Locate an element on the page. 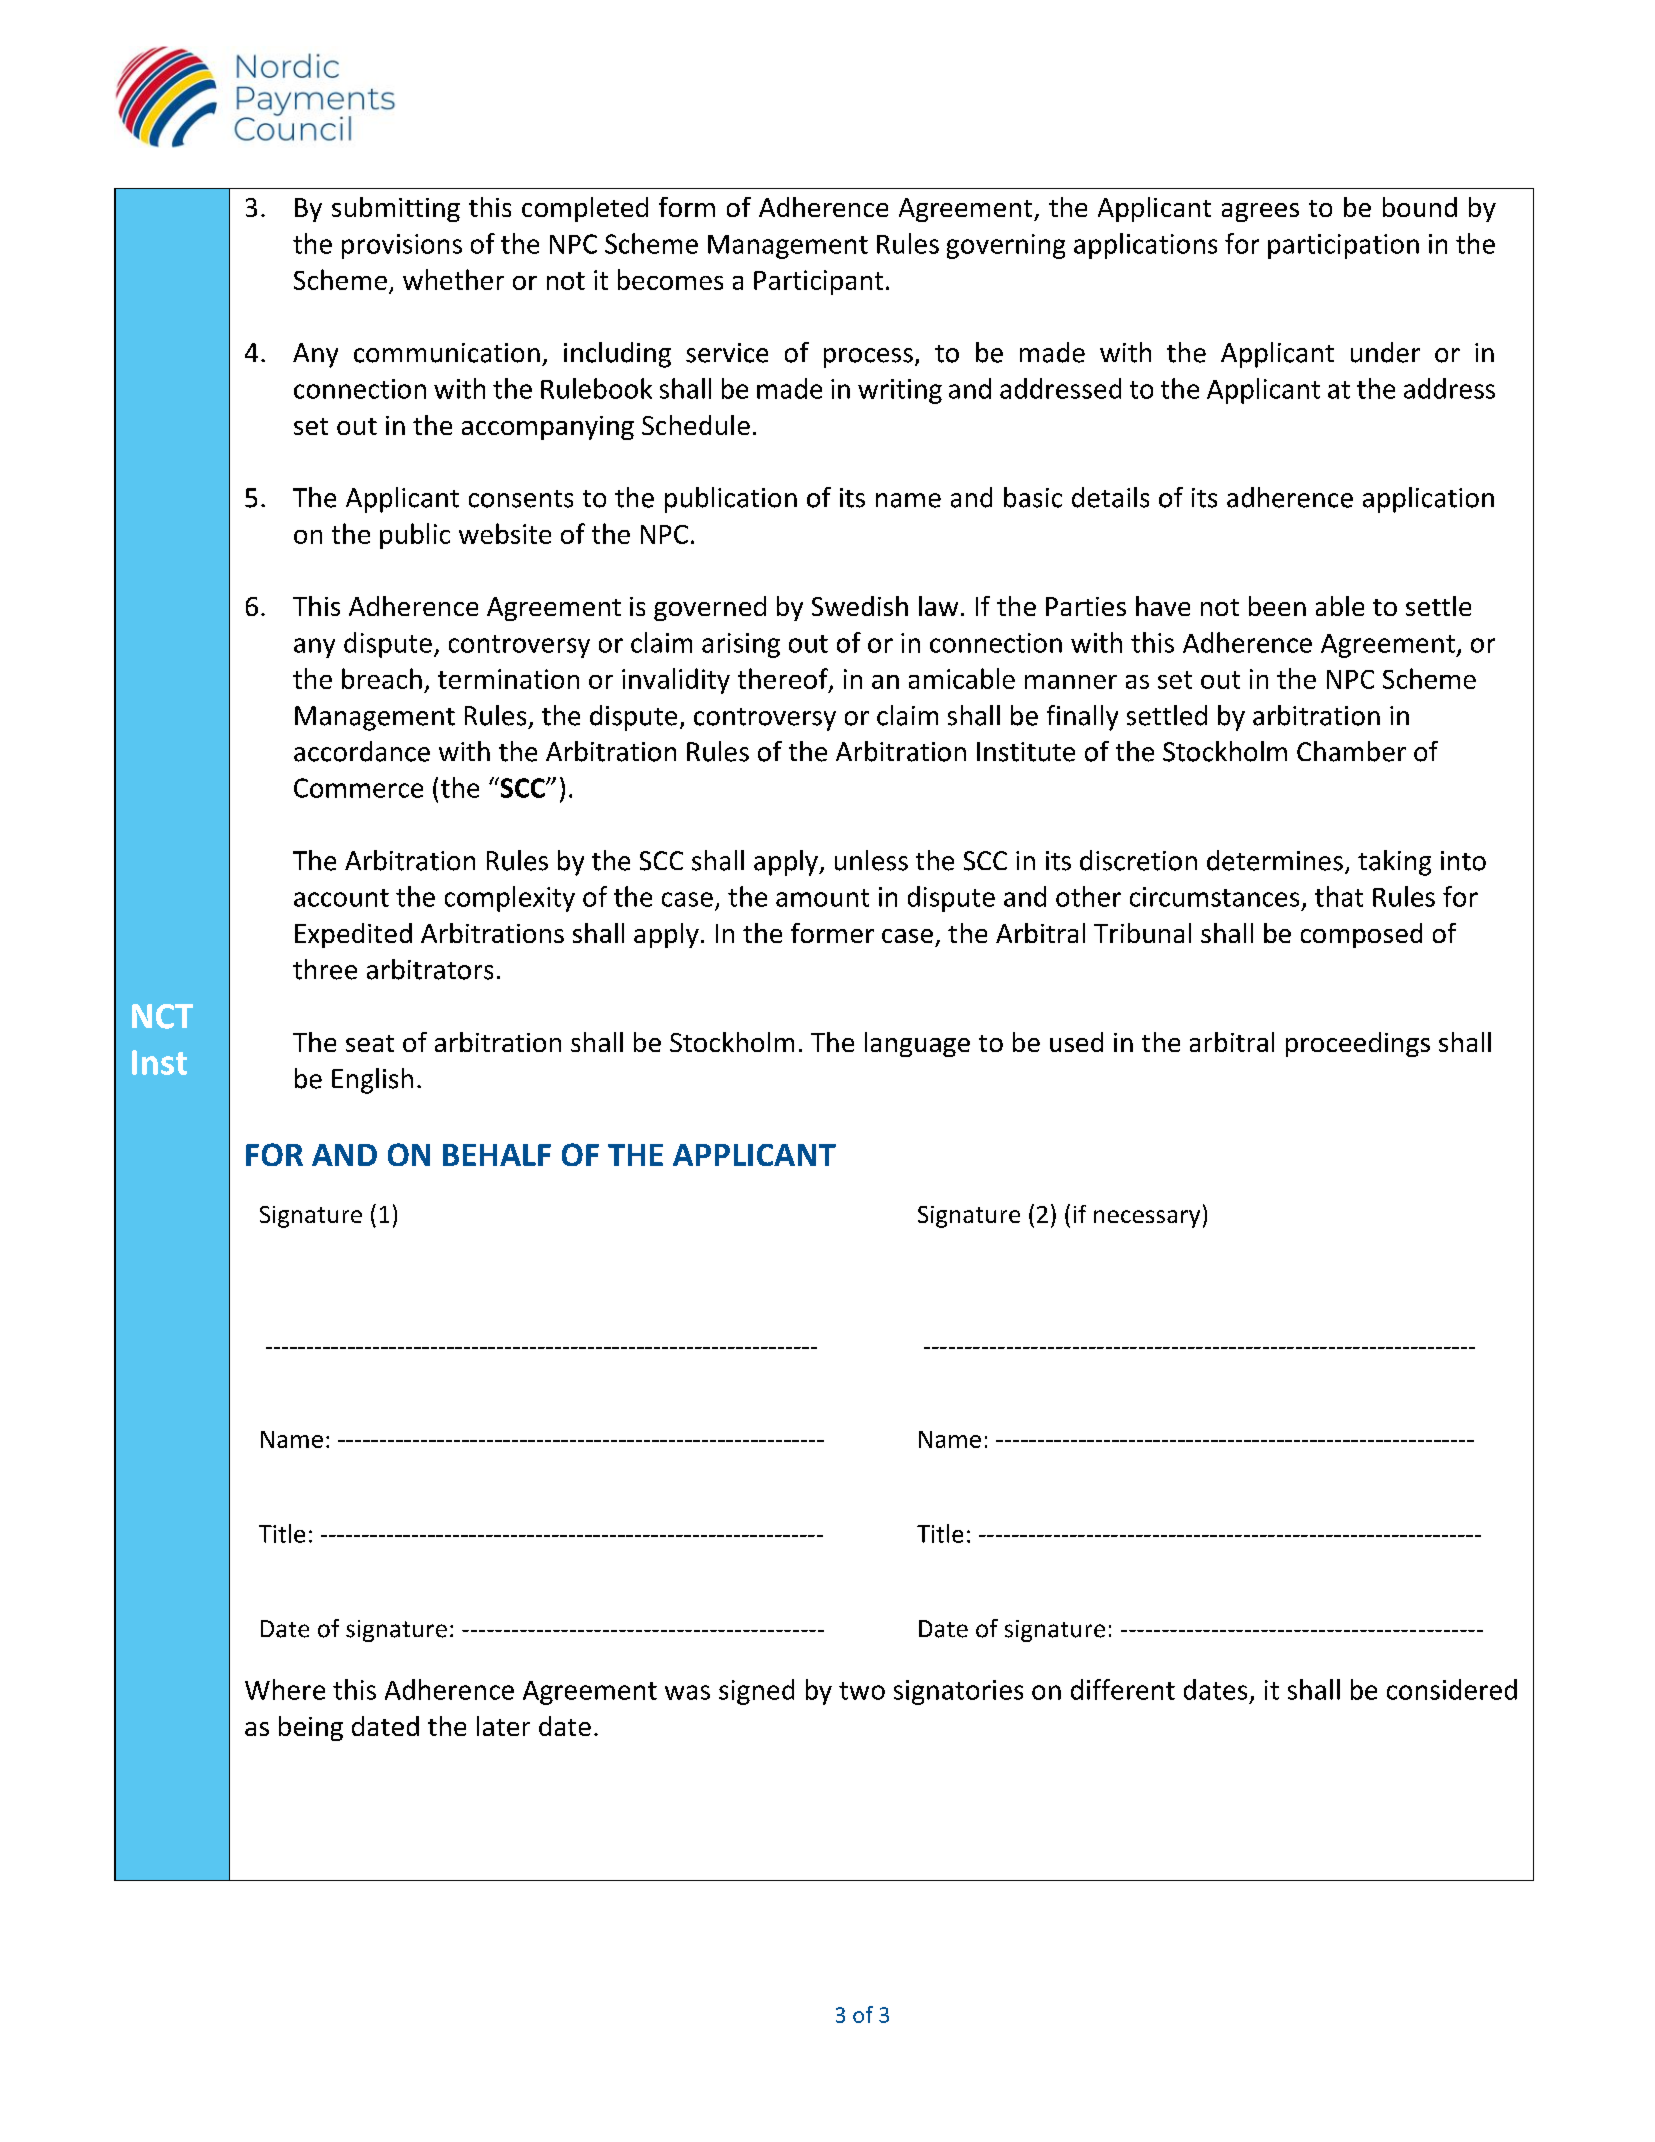 The height and width of the image is (2142, 1655). BEHALF is located at coordinates (497, 1155).
